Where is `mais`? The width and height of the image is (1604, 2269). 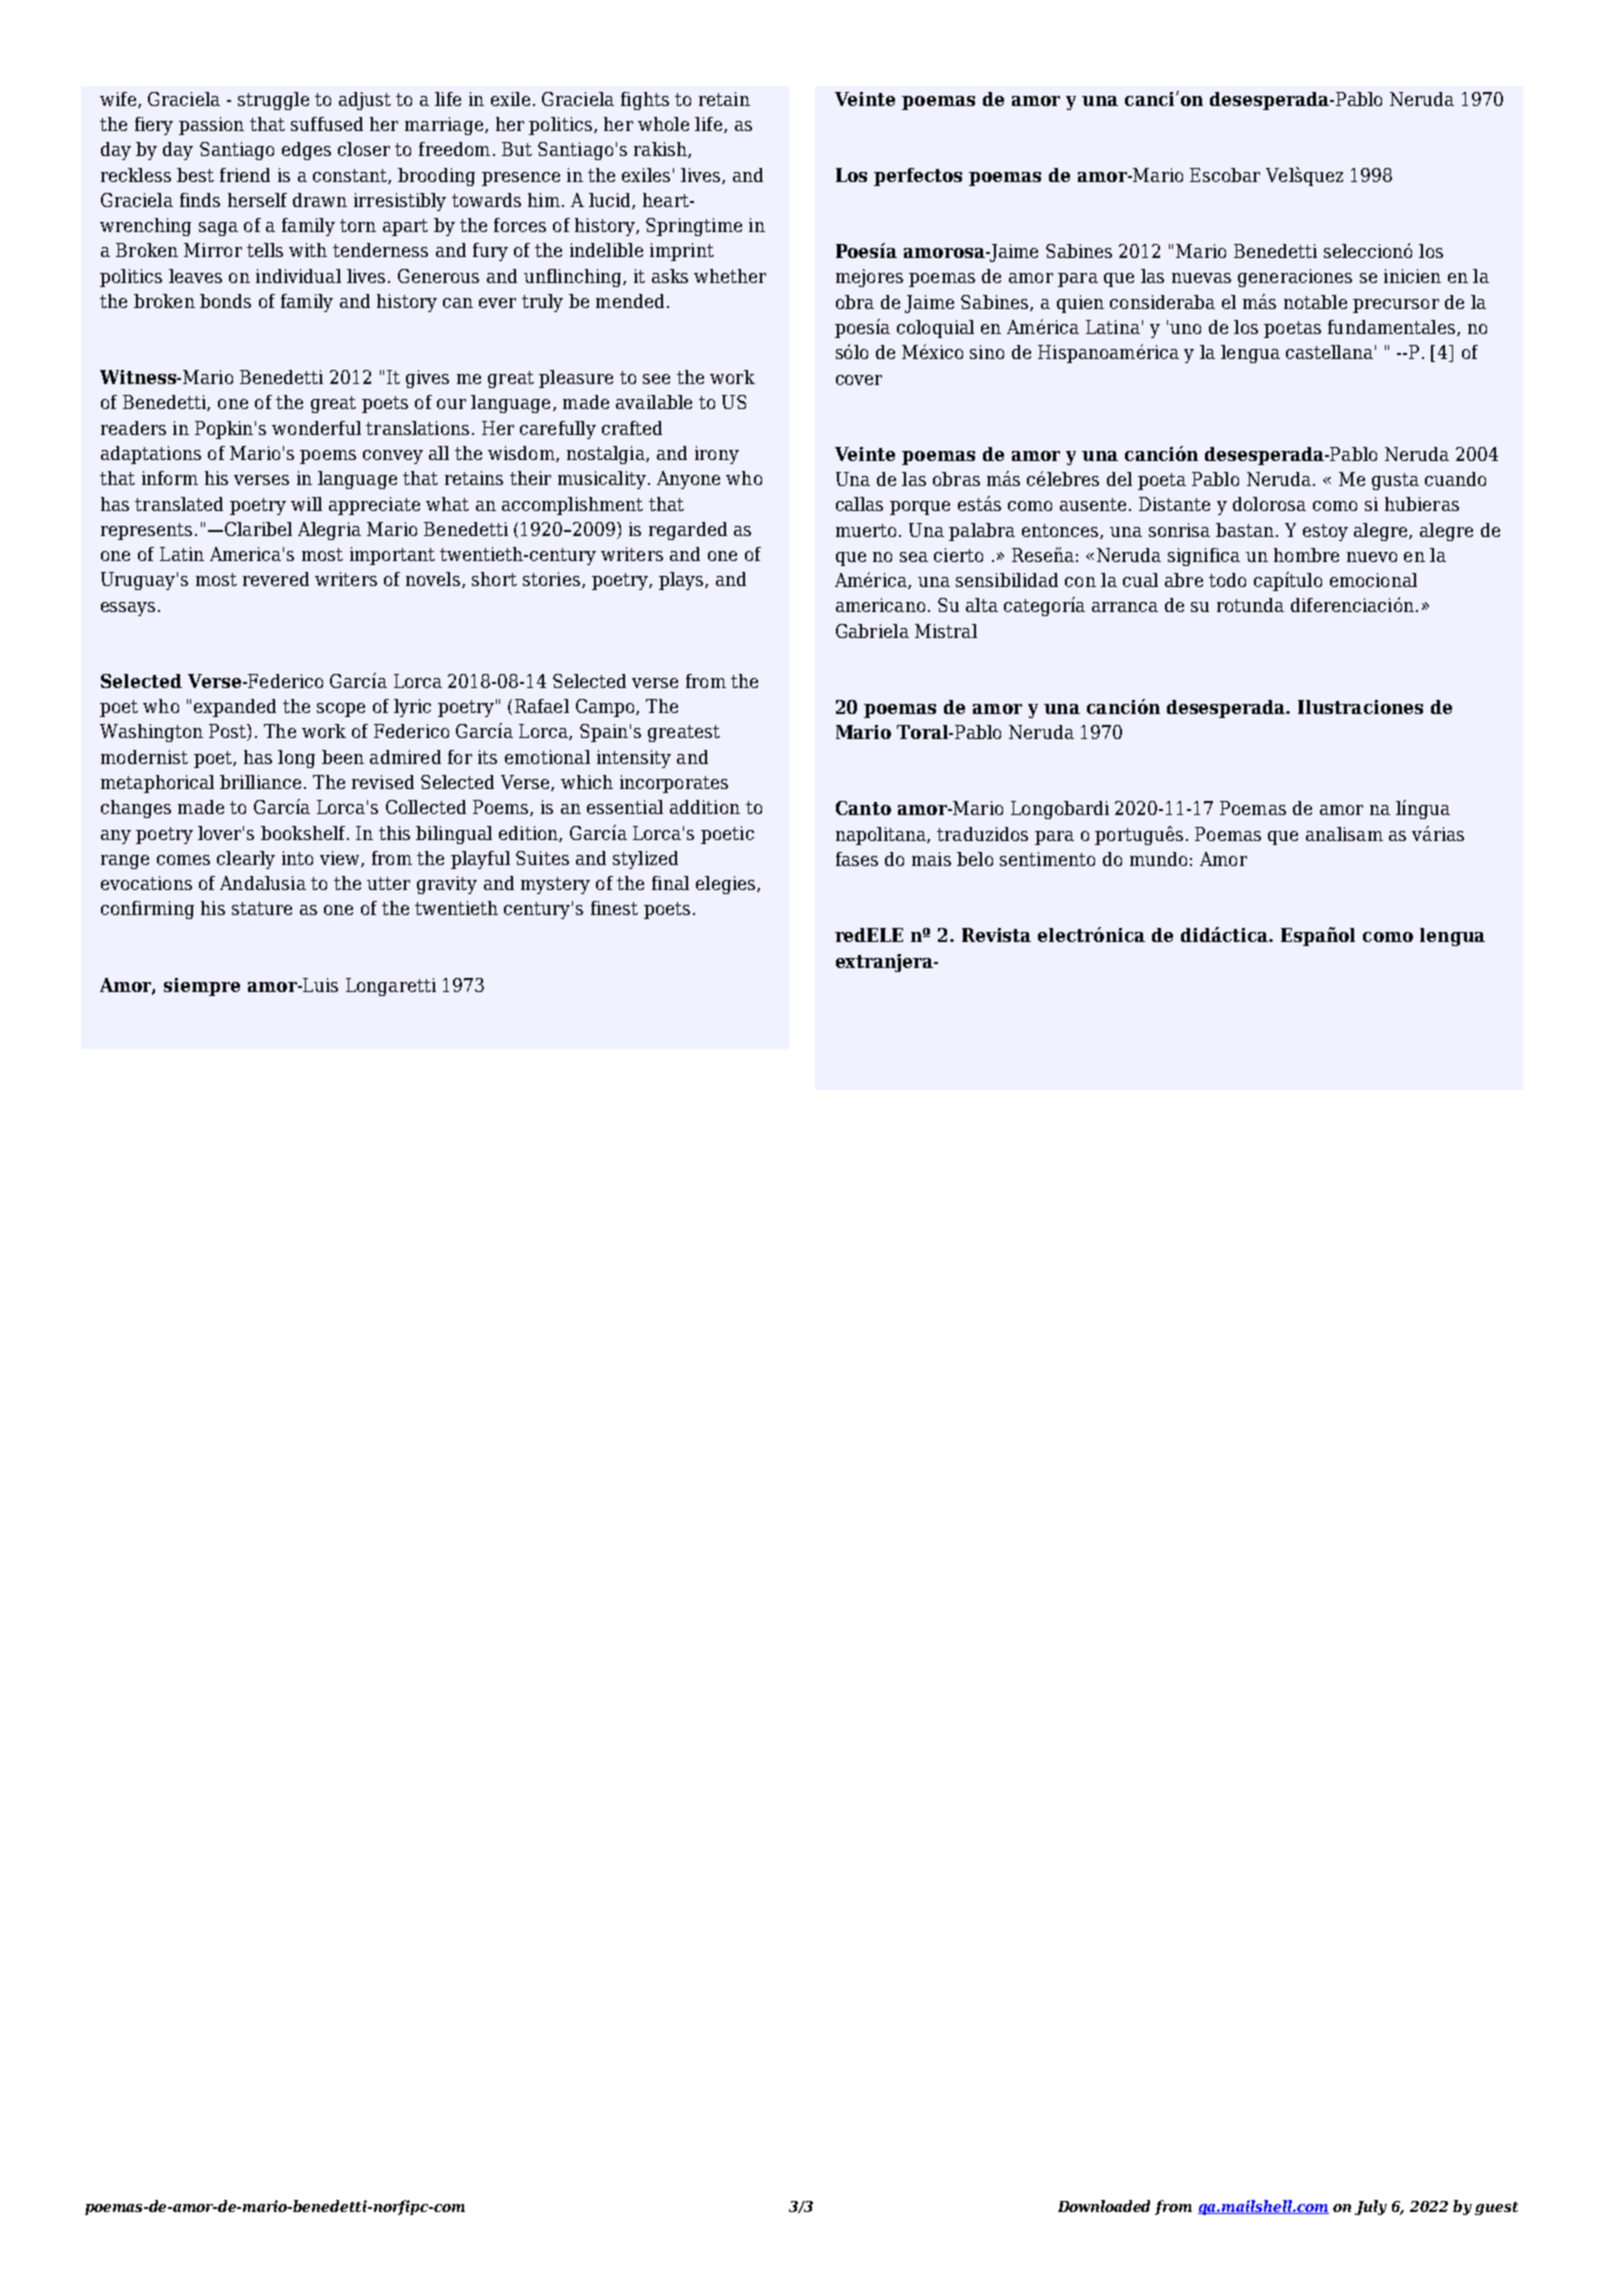 mais is located at coordinates (931, 859).
